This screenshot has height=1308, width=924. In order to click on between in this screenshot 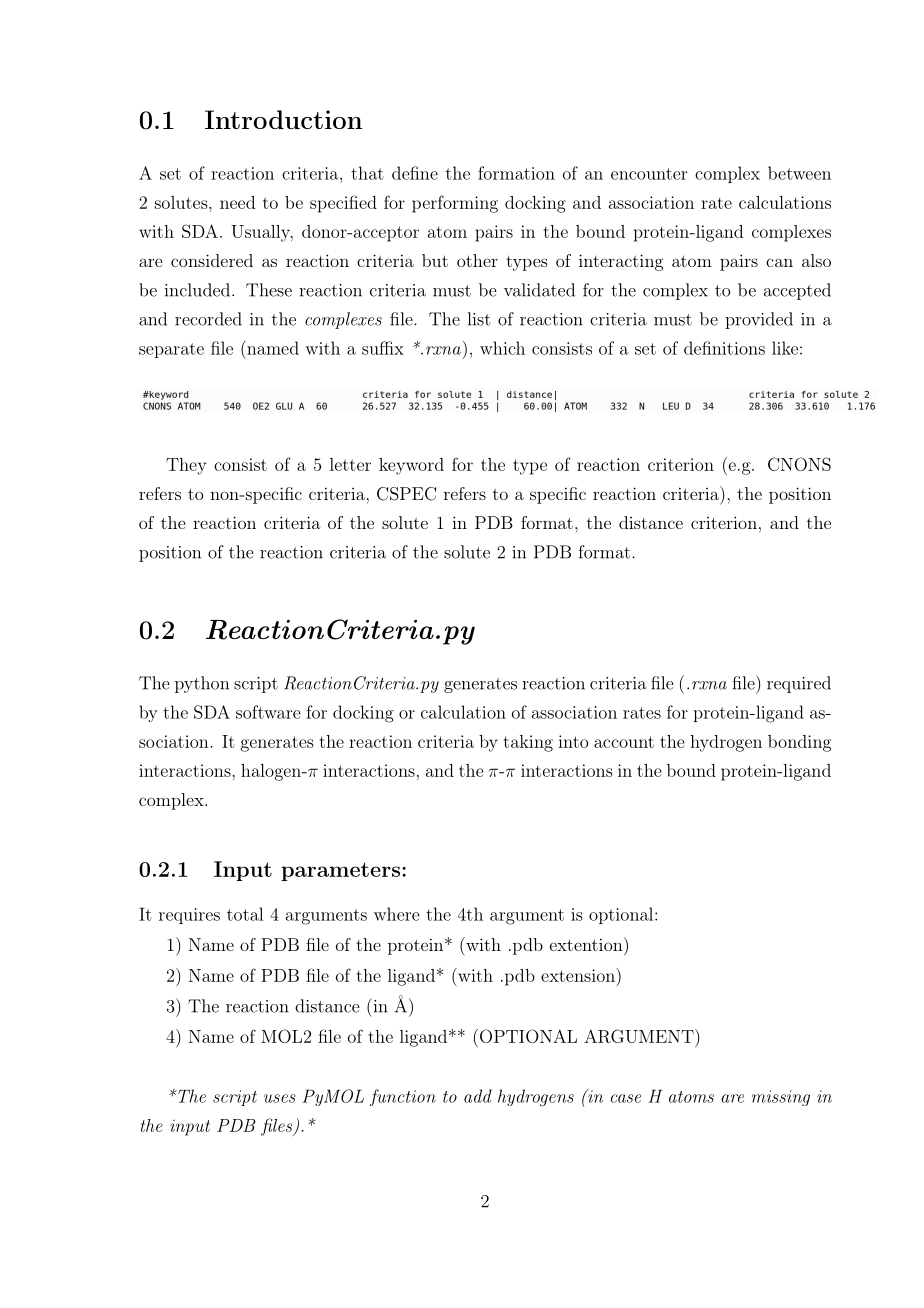, I will do `click(799, 173)`.
